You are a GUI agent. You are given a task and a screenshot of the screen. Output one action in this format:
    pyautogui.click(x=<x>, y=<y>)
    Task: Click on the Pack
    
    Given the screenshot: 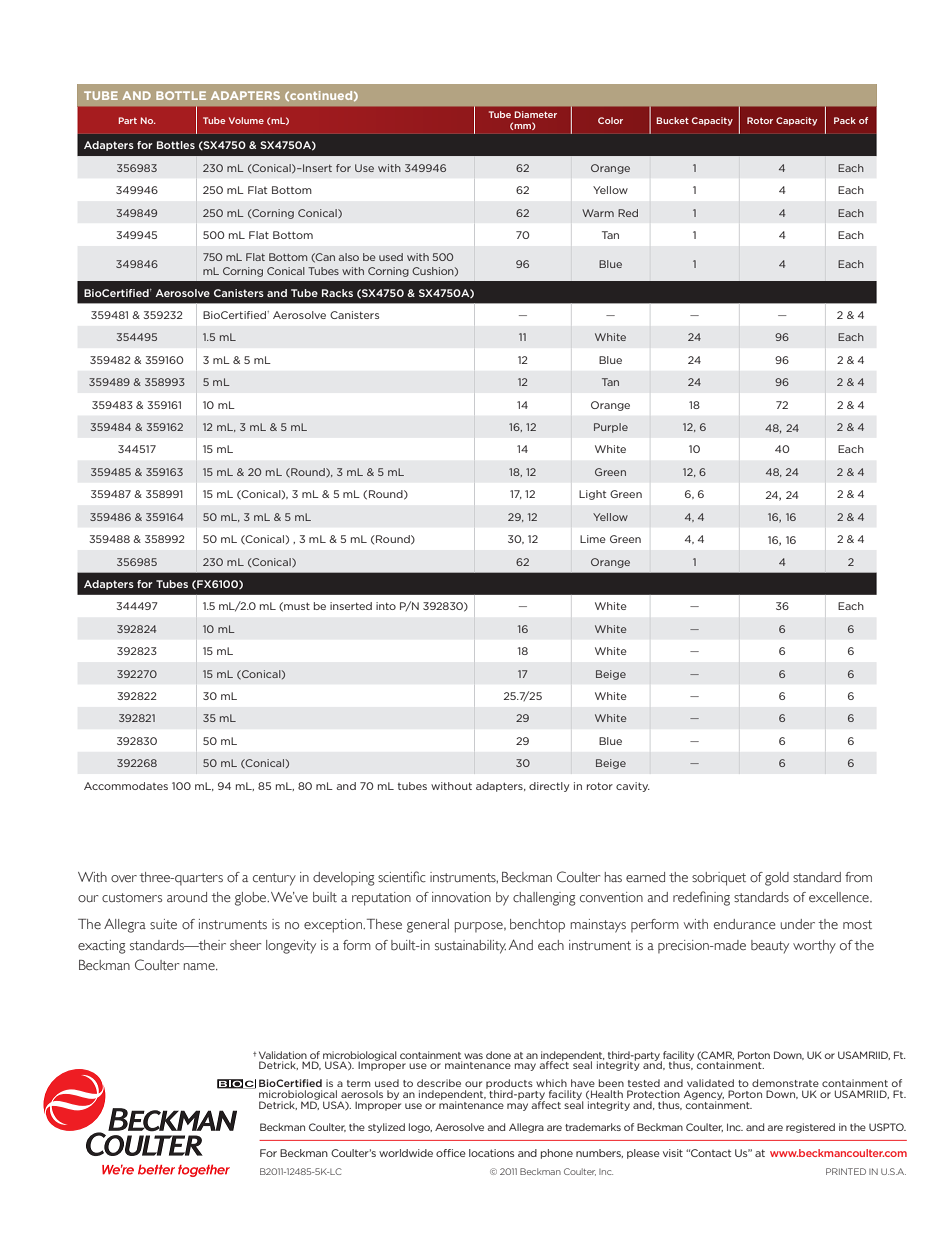 What is the action you would take?
    pyautogui.click(x=845, y=120)
